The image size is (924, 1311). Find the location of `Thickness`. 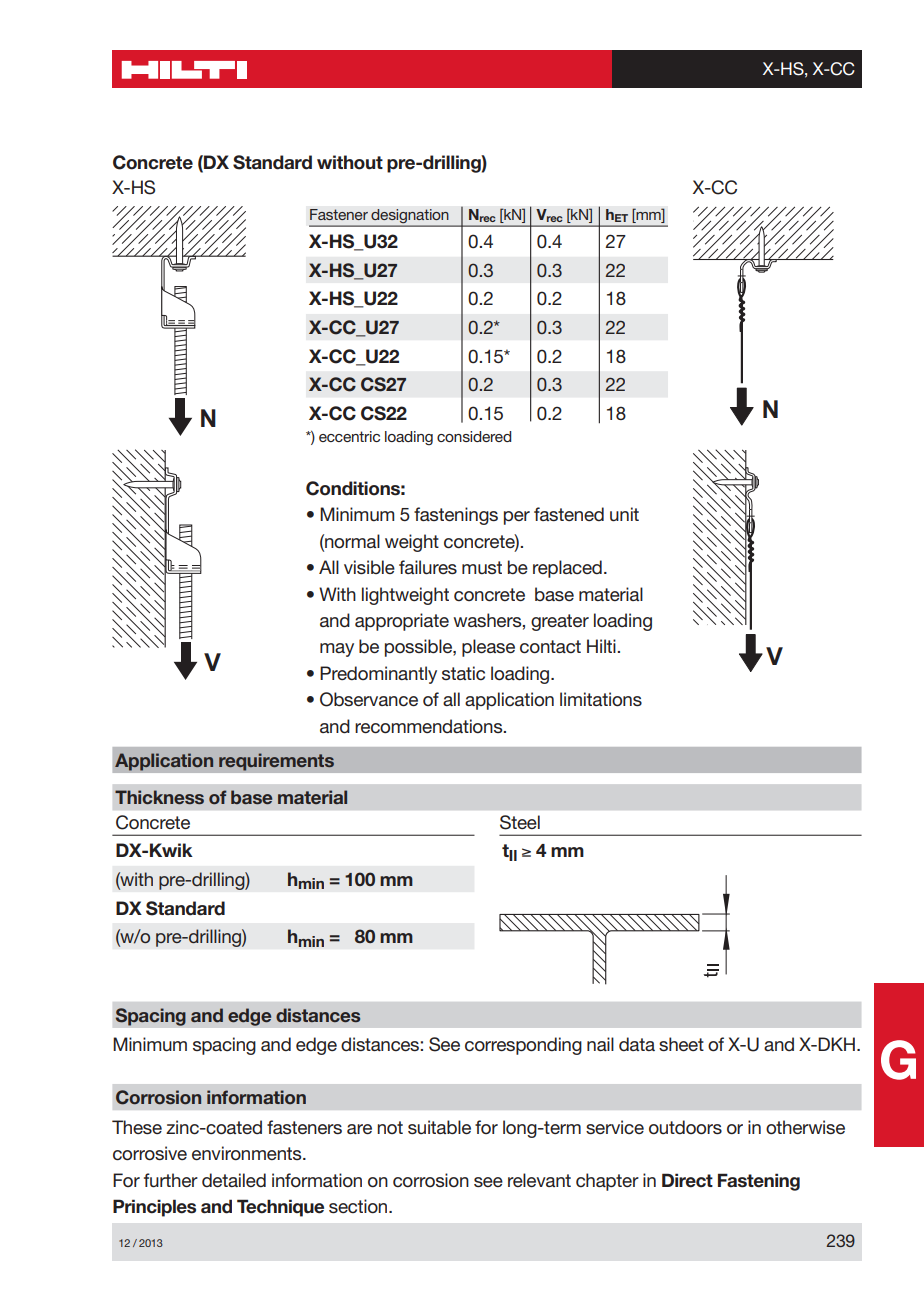

Thickness is located at coordinates (159, 797).
